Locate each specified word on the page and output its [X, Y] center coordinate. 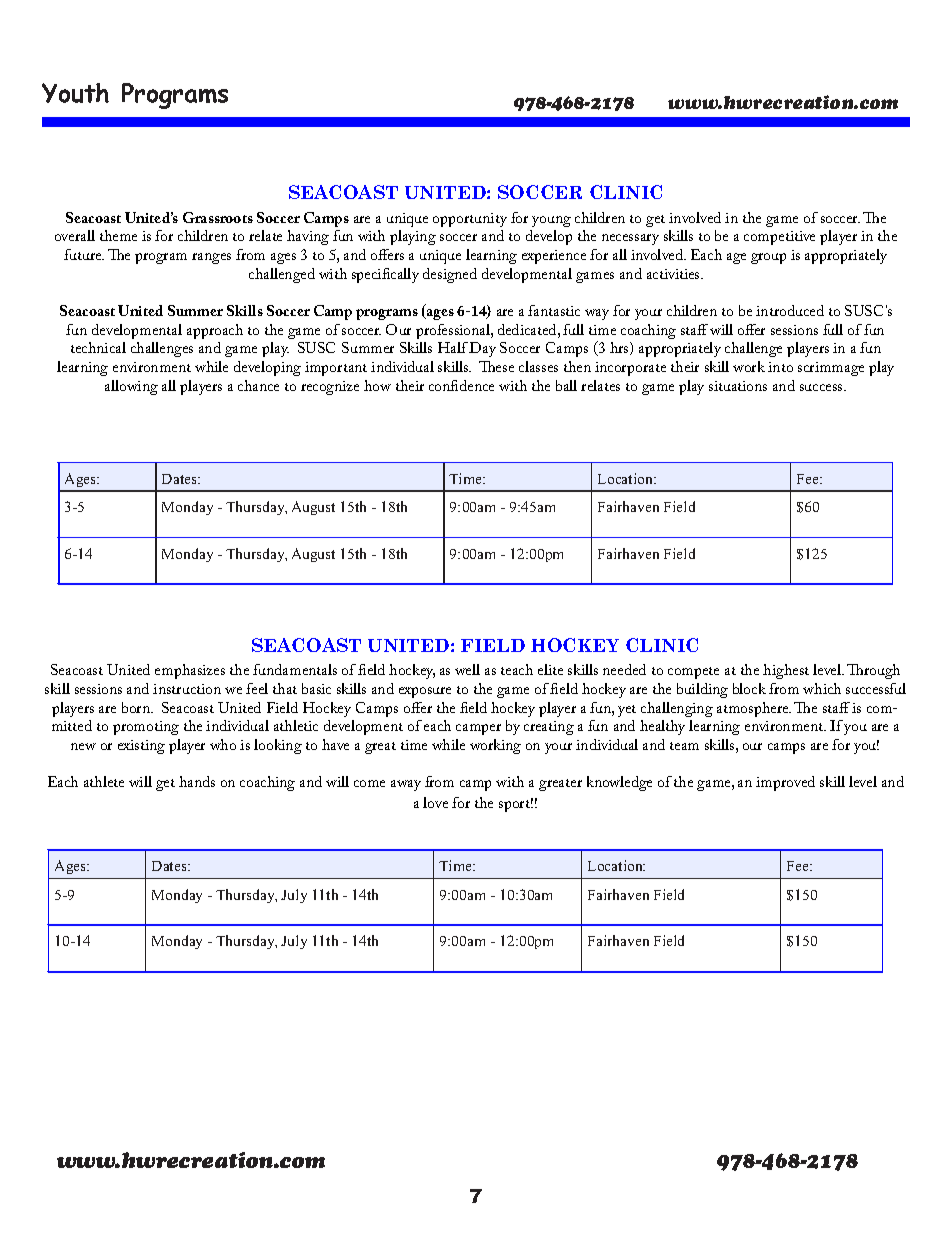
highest [786, 671]
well [467, 669]
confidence [461, 385]
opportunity [470, 220]
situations [738, 386]
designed [450, 275]
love [435, 802]
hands [197, 781]
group [768, 258]
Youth [75, 93]
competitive [779, 238]
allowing [131, 387]
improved [785, 783]
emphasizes [190, 671]
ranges [211, 258]
